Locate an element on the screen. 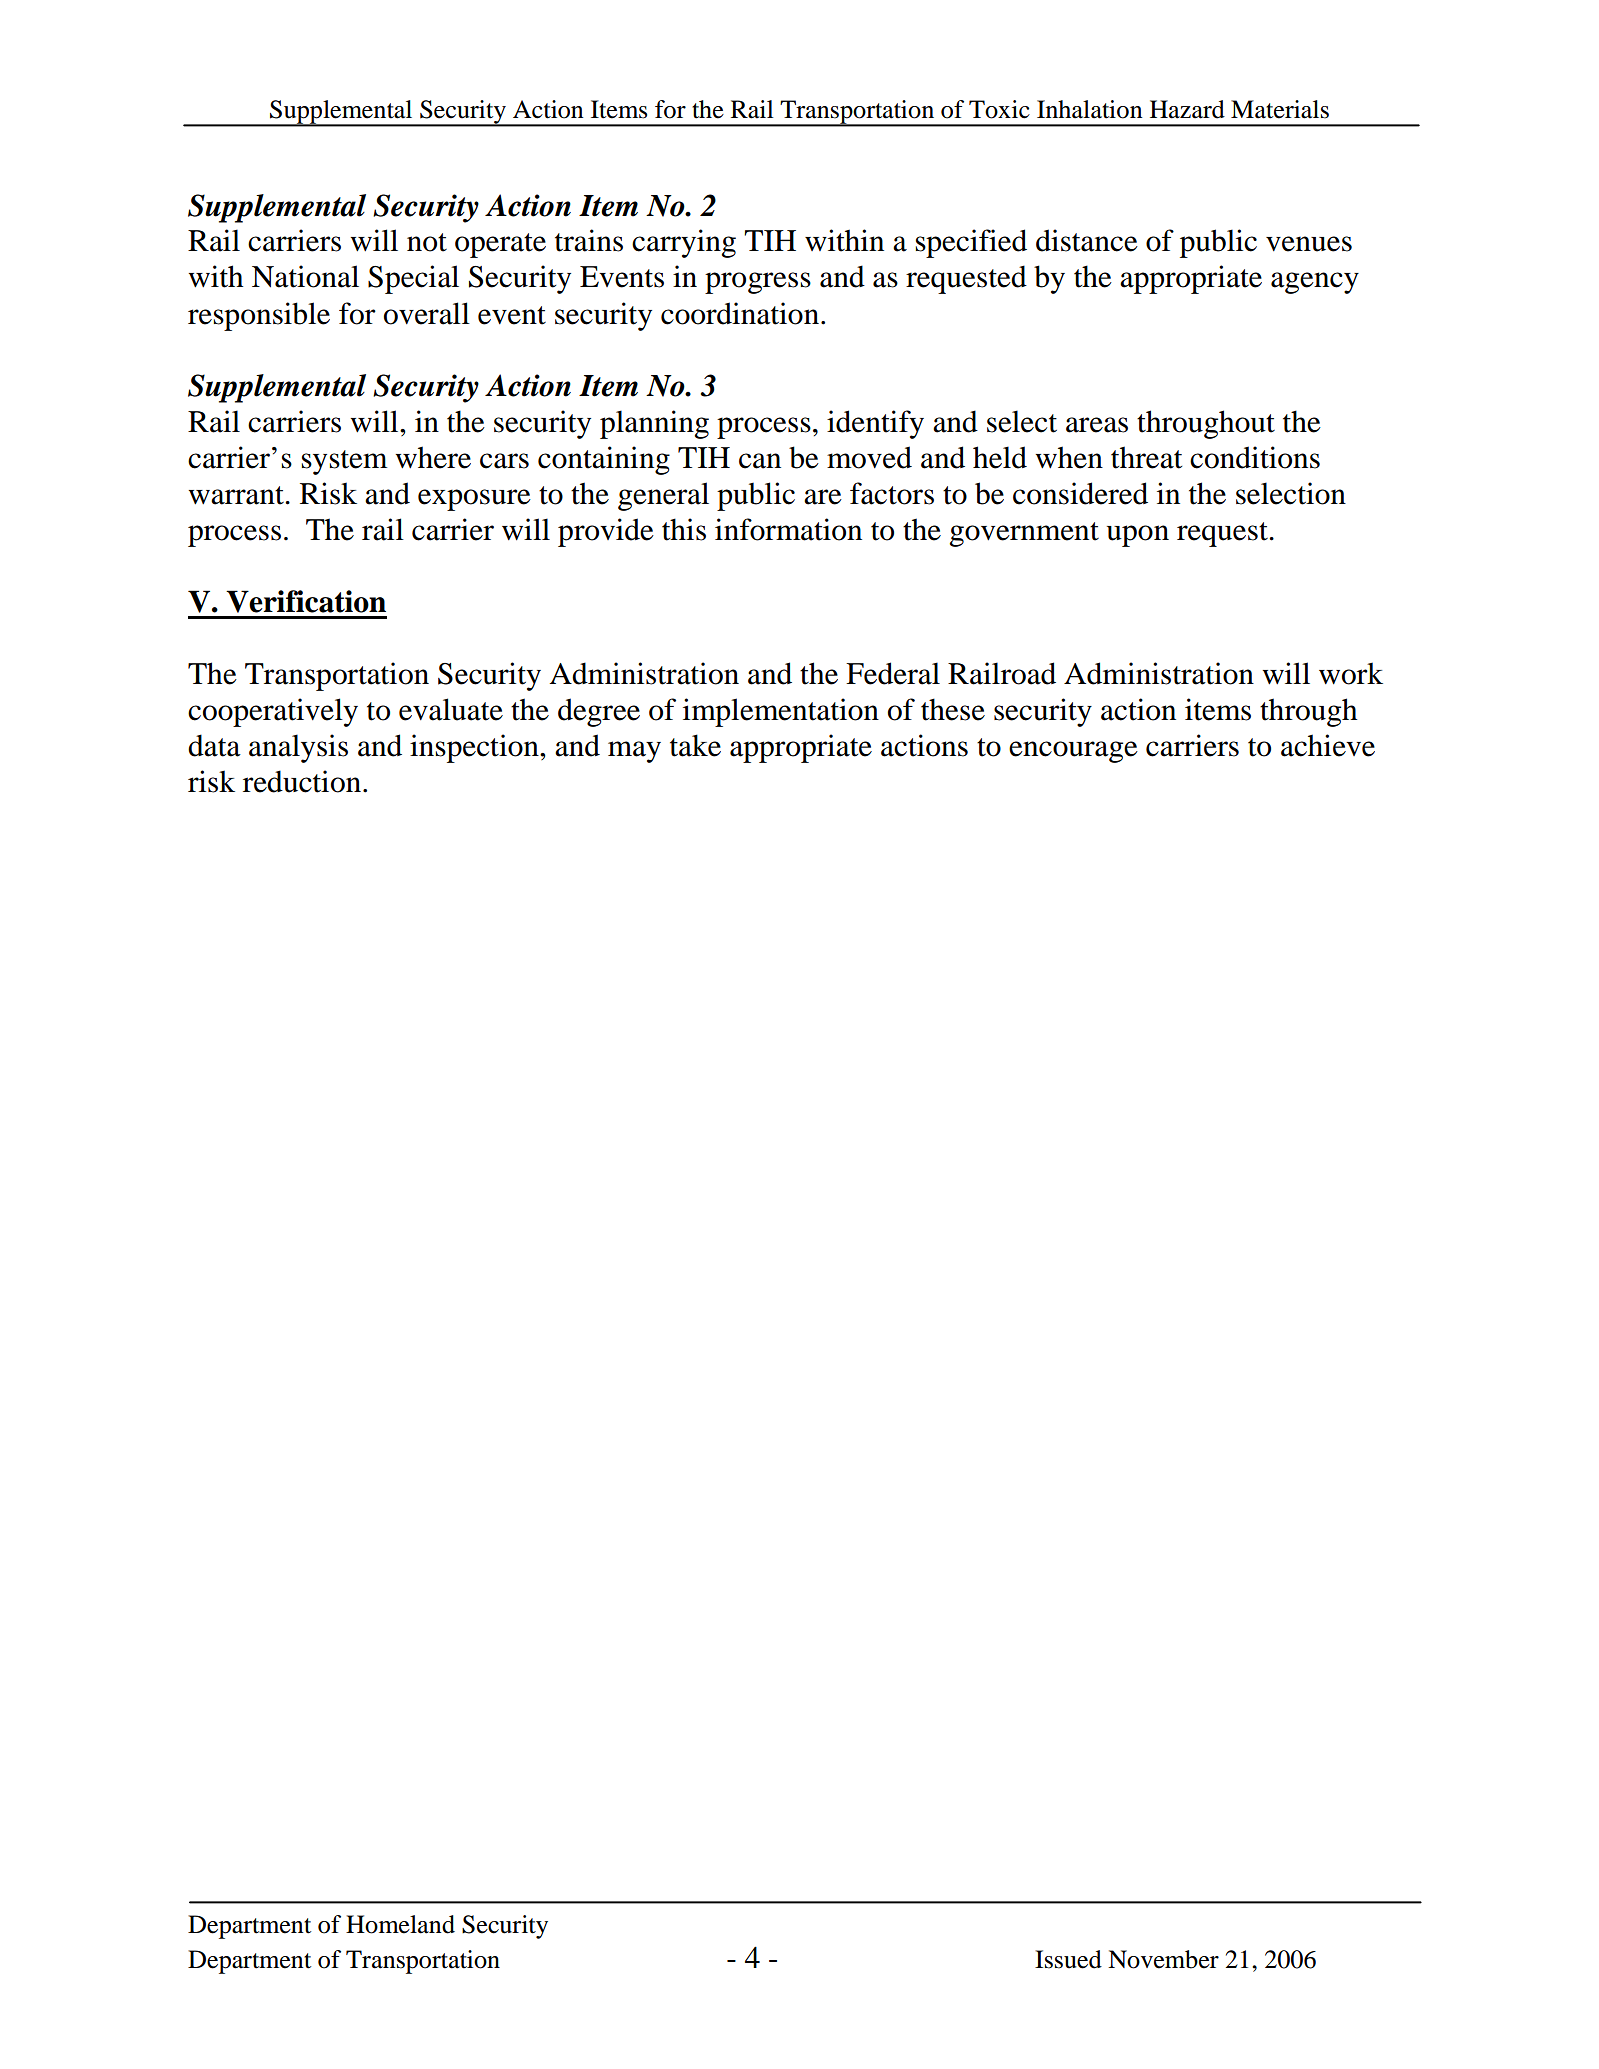 The width and height of the screenshot is (1599, 2069). carrying is located at coordinates (684, 243).
